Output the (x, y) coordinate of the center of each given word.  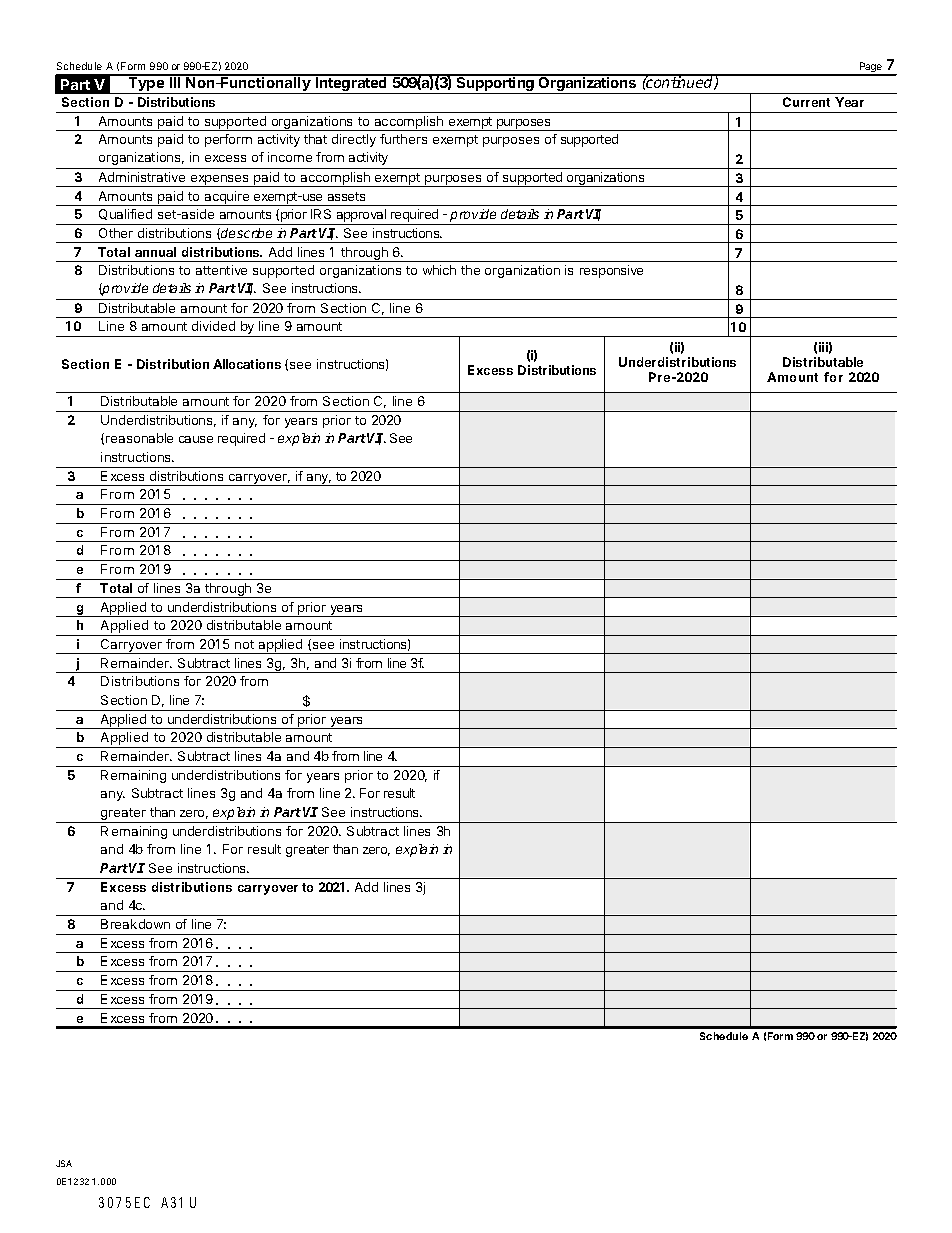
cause (196, 439)
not (244, 644)
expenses (219, 181)
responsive (611, 271)
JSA (64, 1163)
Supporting (495, 84)
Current (806, 102)
